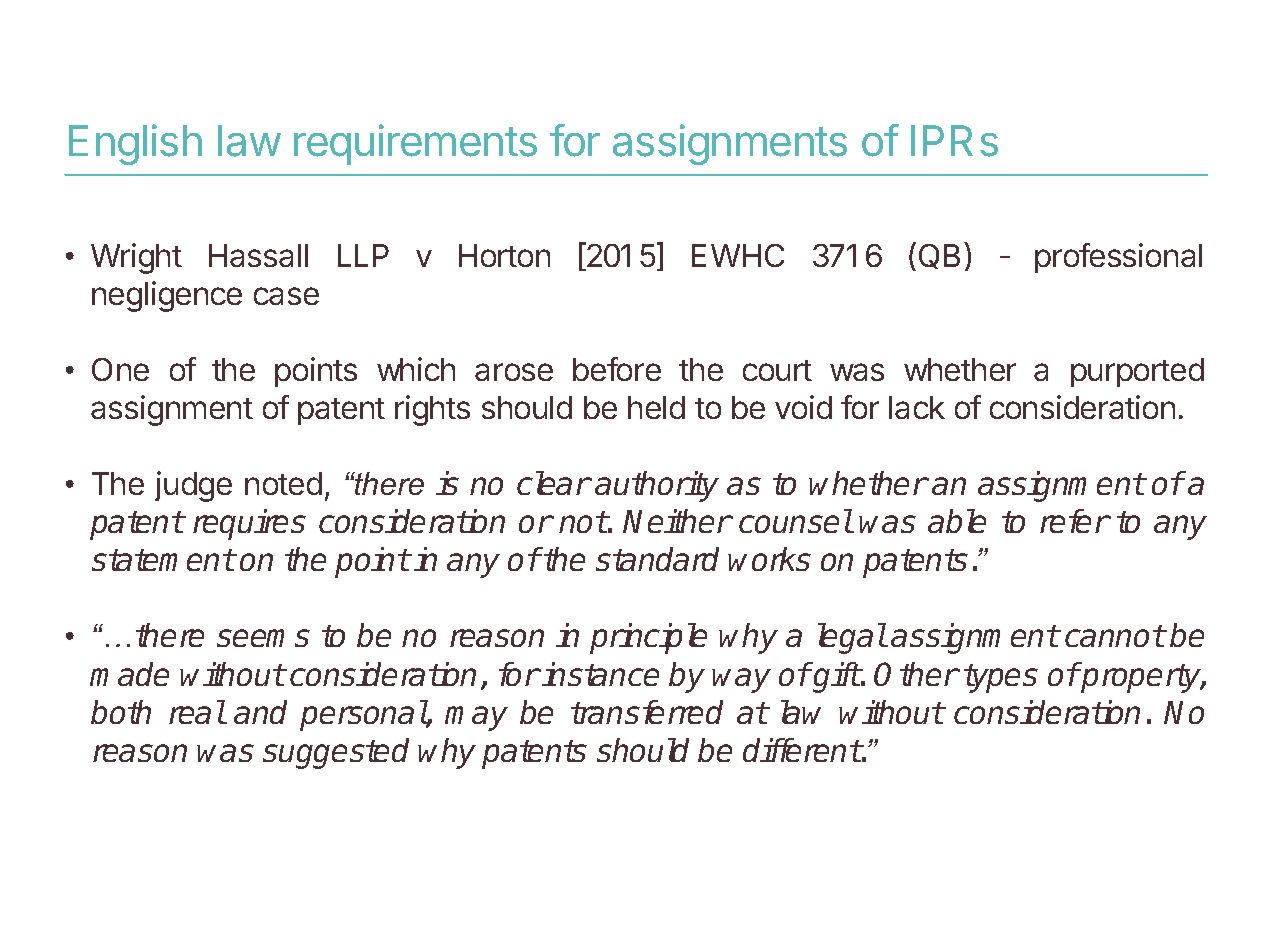 The image size is (1270, 952). I want to click on noted, so click(283, 483).
